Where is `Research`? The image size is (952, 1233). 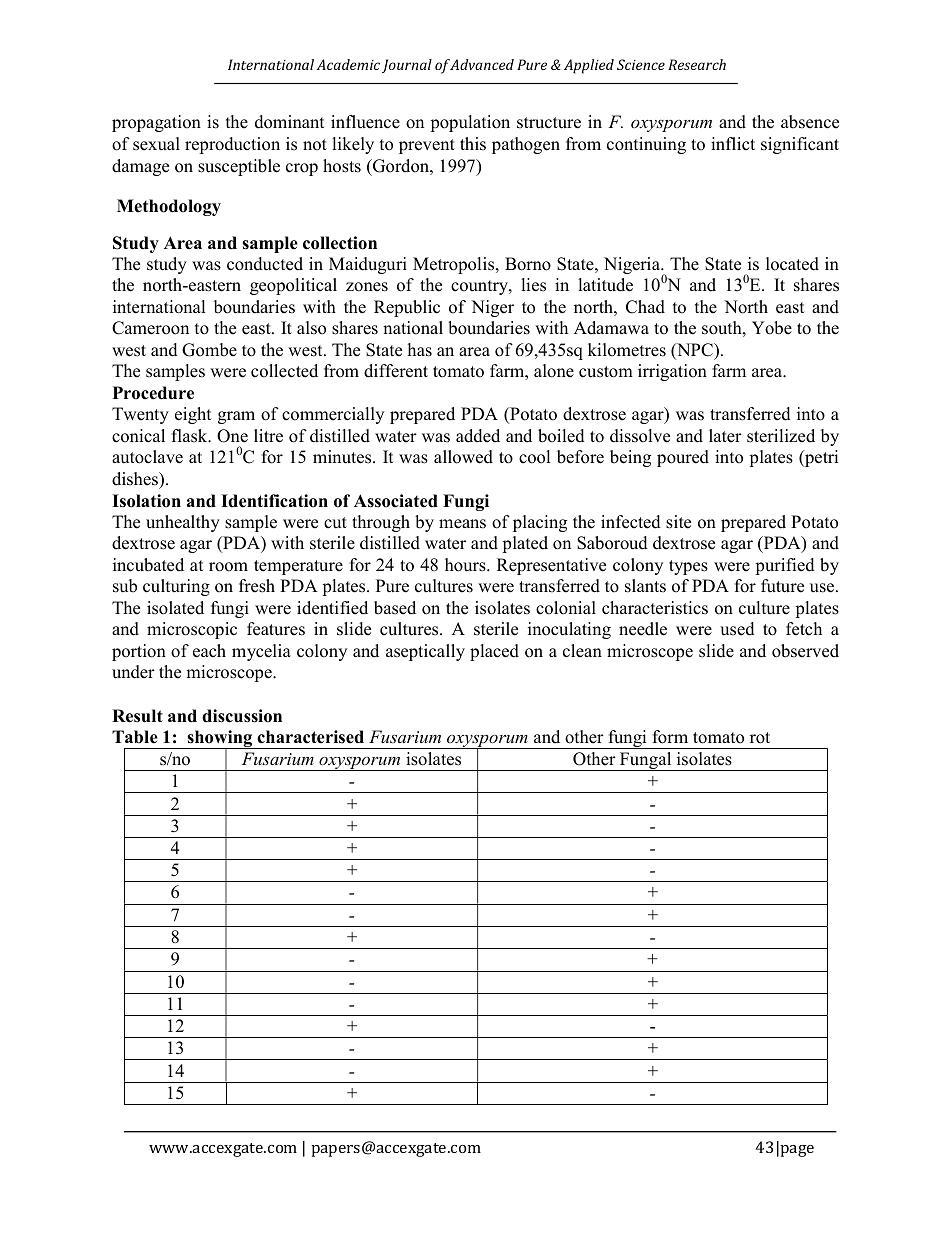 Research is located at coordinates (697, 64).
